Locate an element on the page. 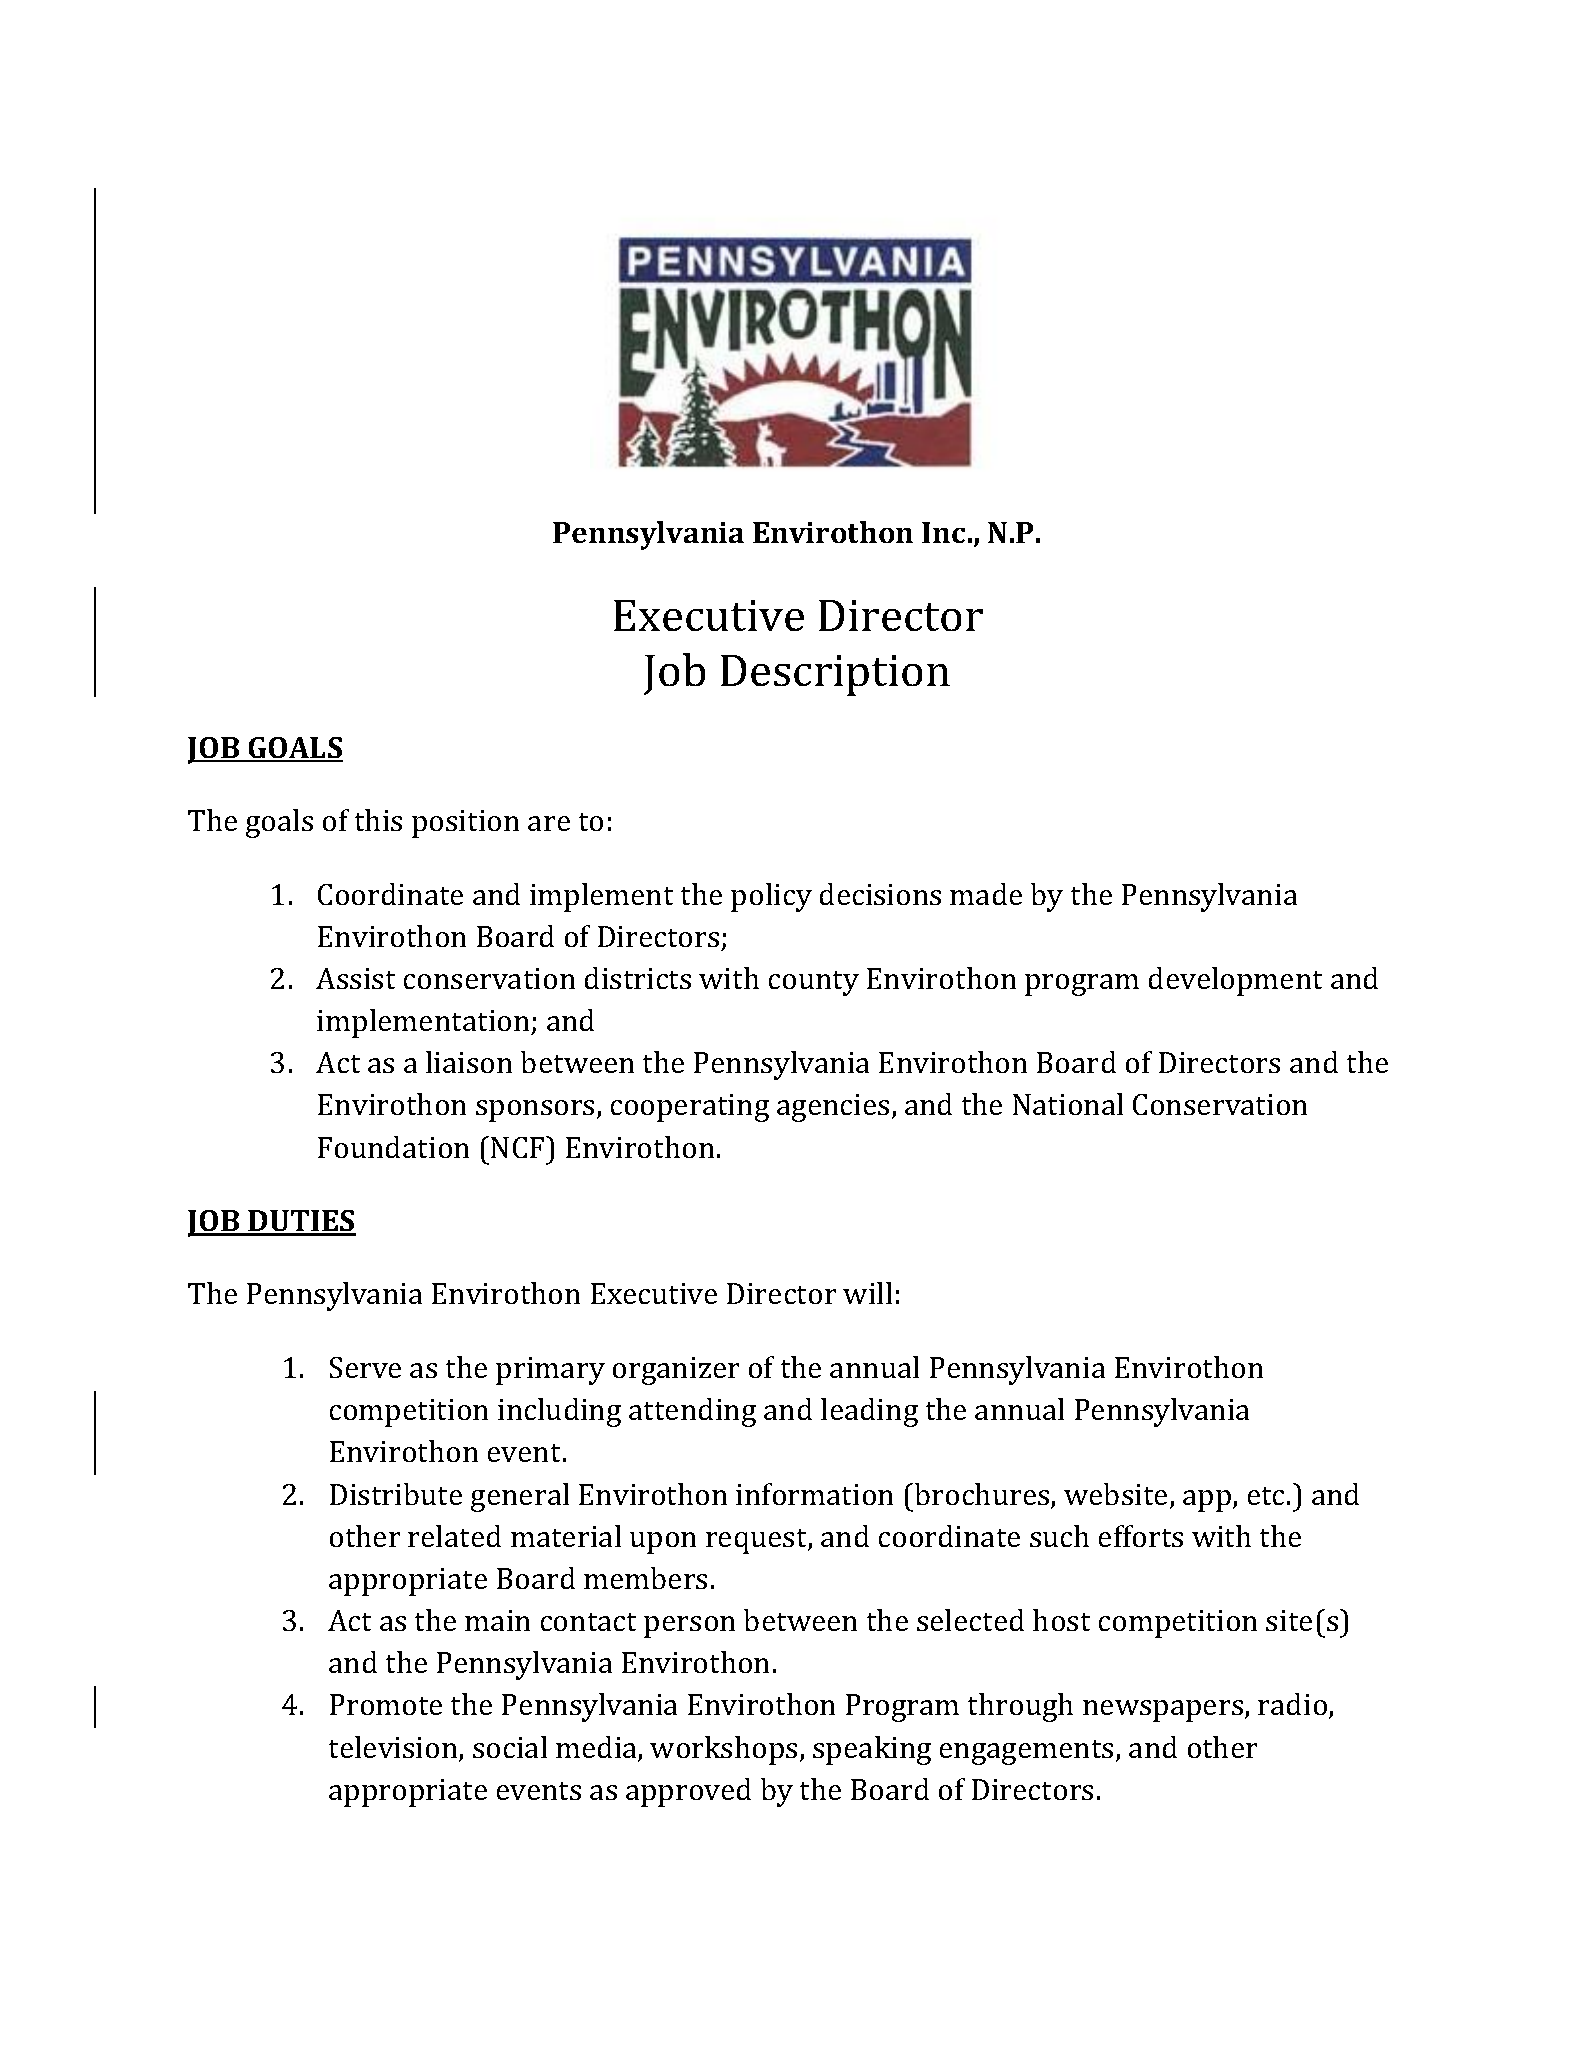 This page has height=2064, width=1595. speaking is located at coordinates (872, 1750).
